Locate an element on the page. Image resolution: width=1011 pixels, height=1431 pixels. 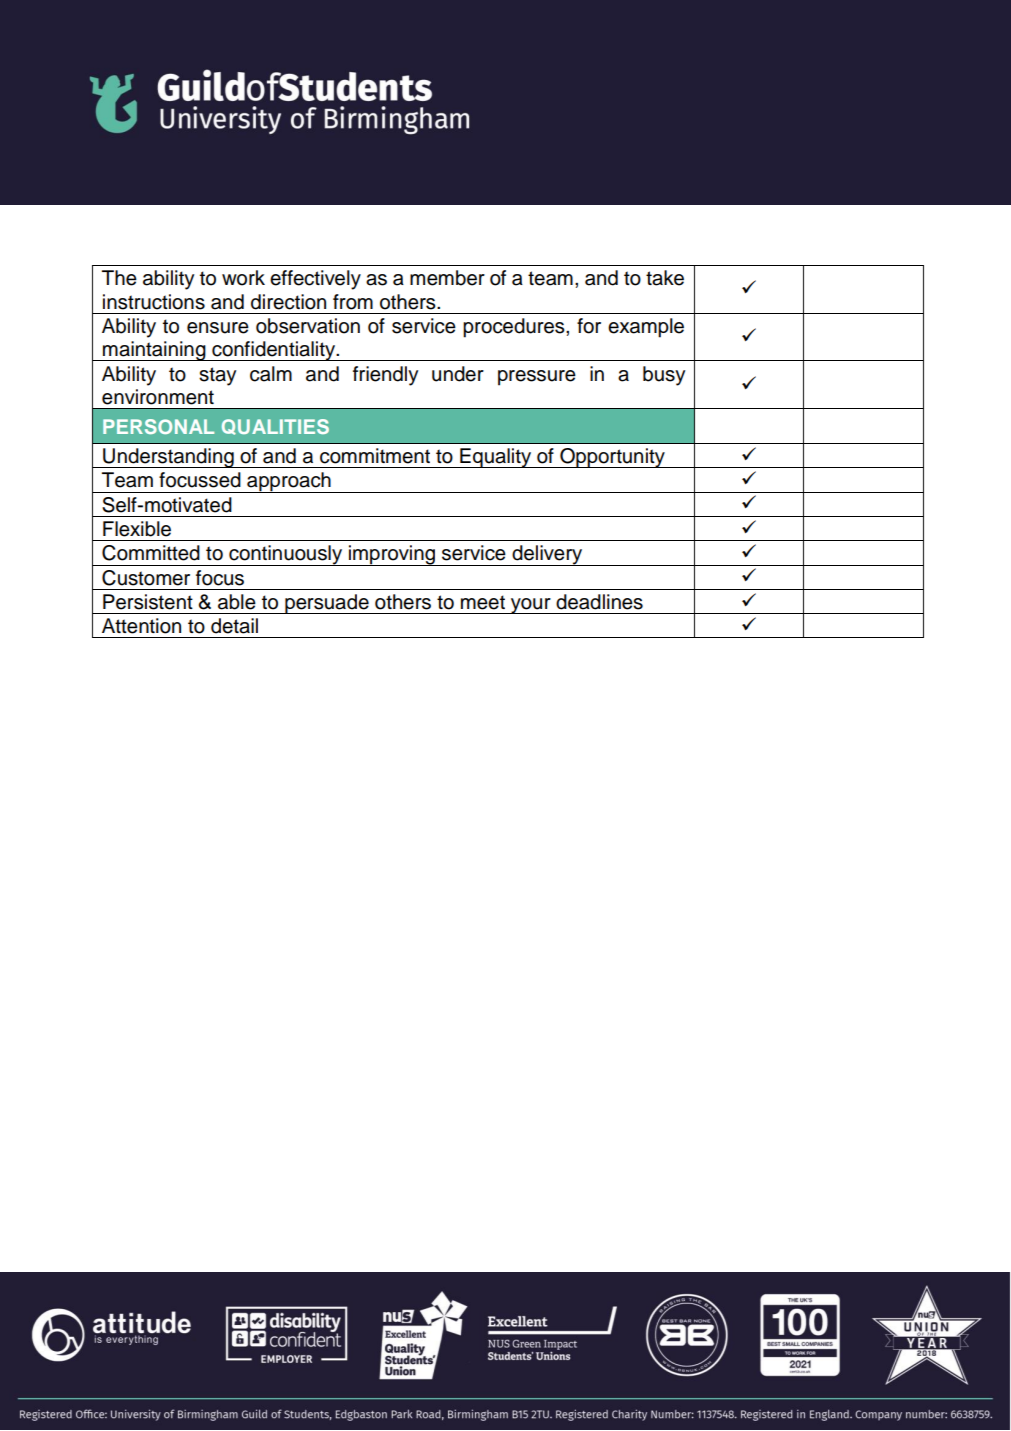
detail is located at coordinates (234, 626).
